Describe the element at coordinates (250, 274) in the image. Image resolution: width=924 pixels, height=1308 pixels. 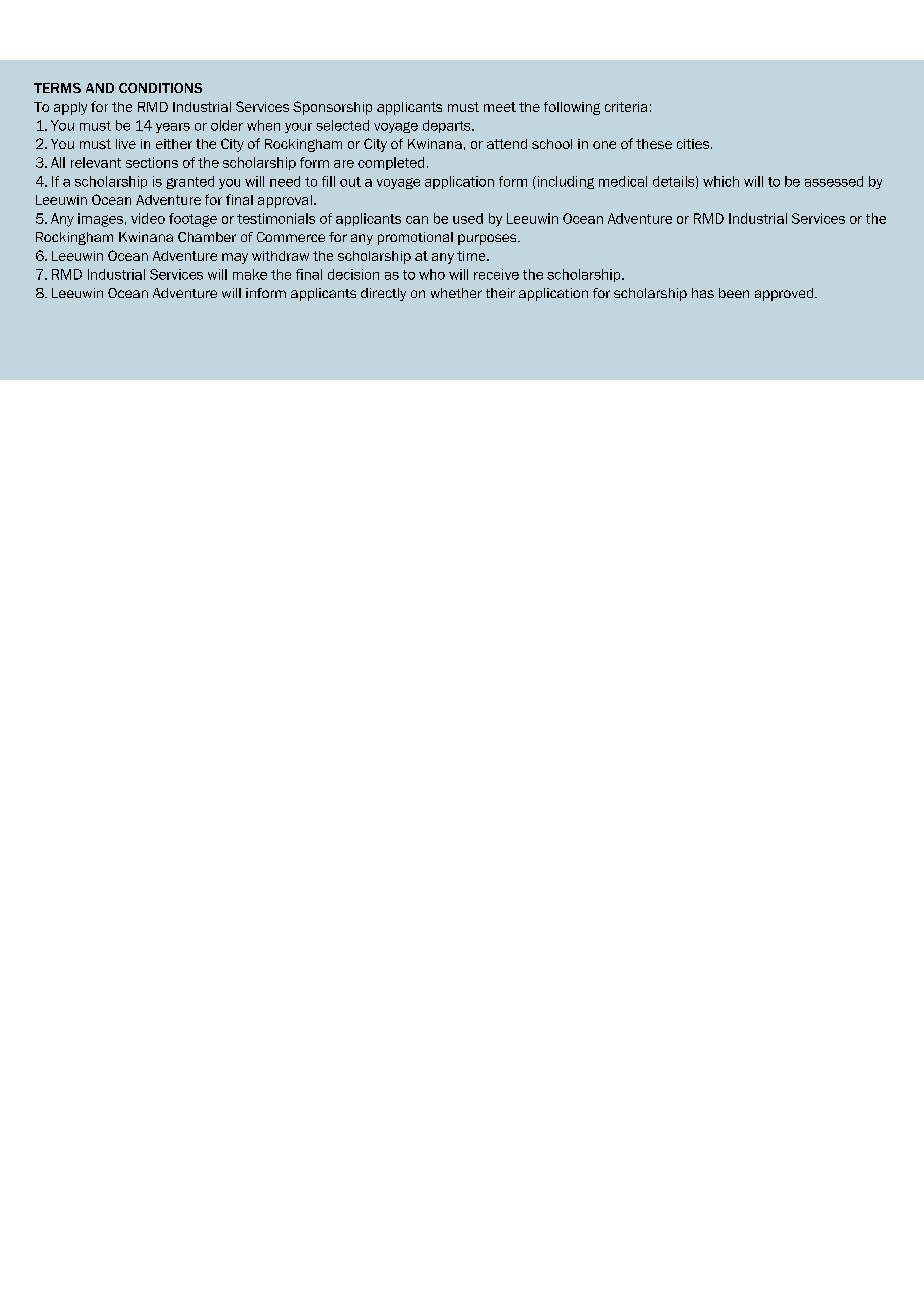
I see `make` at that location.
